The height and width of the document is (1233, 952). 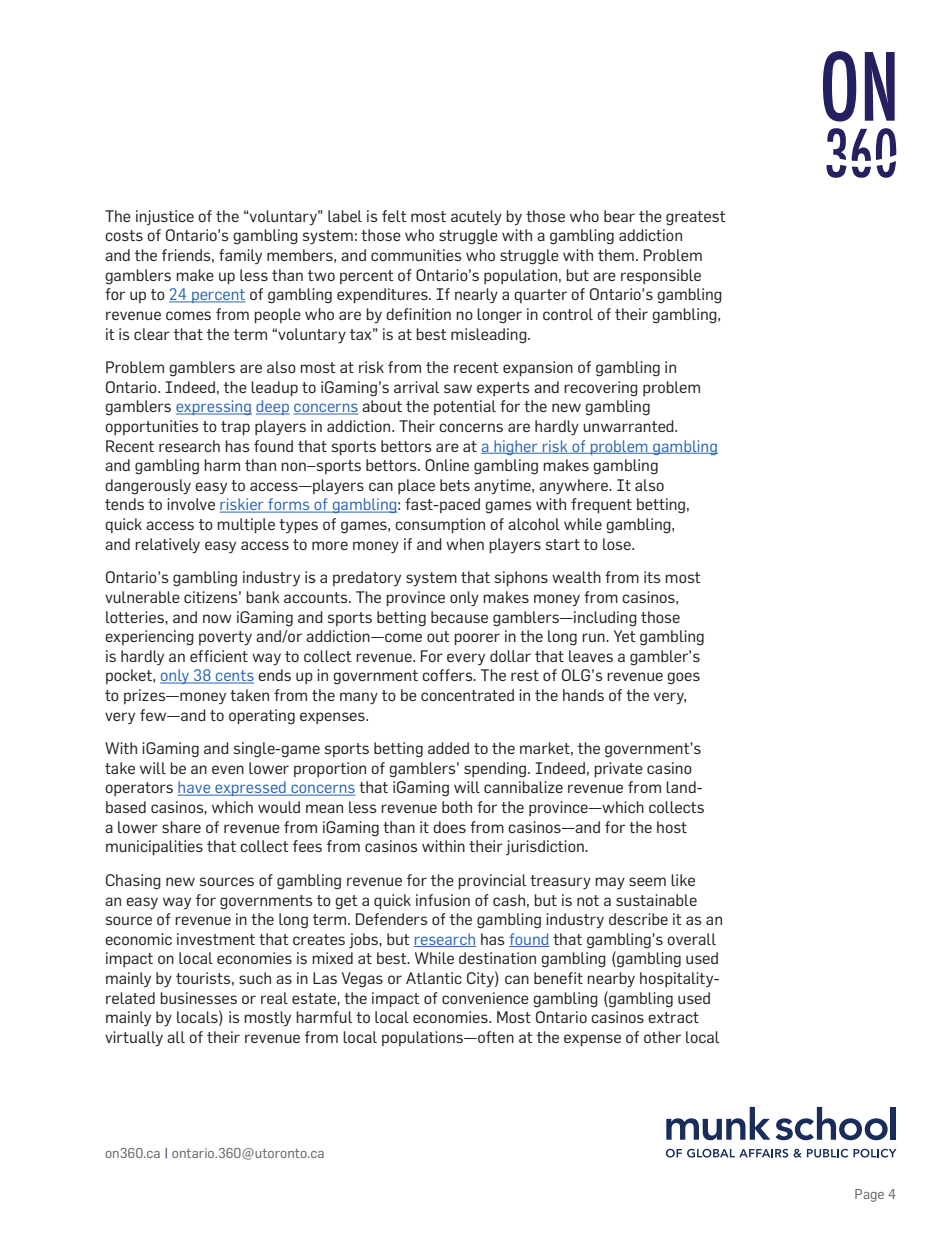 I want to click on cents, so click(x=234, y=677).
